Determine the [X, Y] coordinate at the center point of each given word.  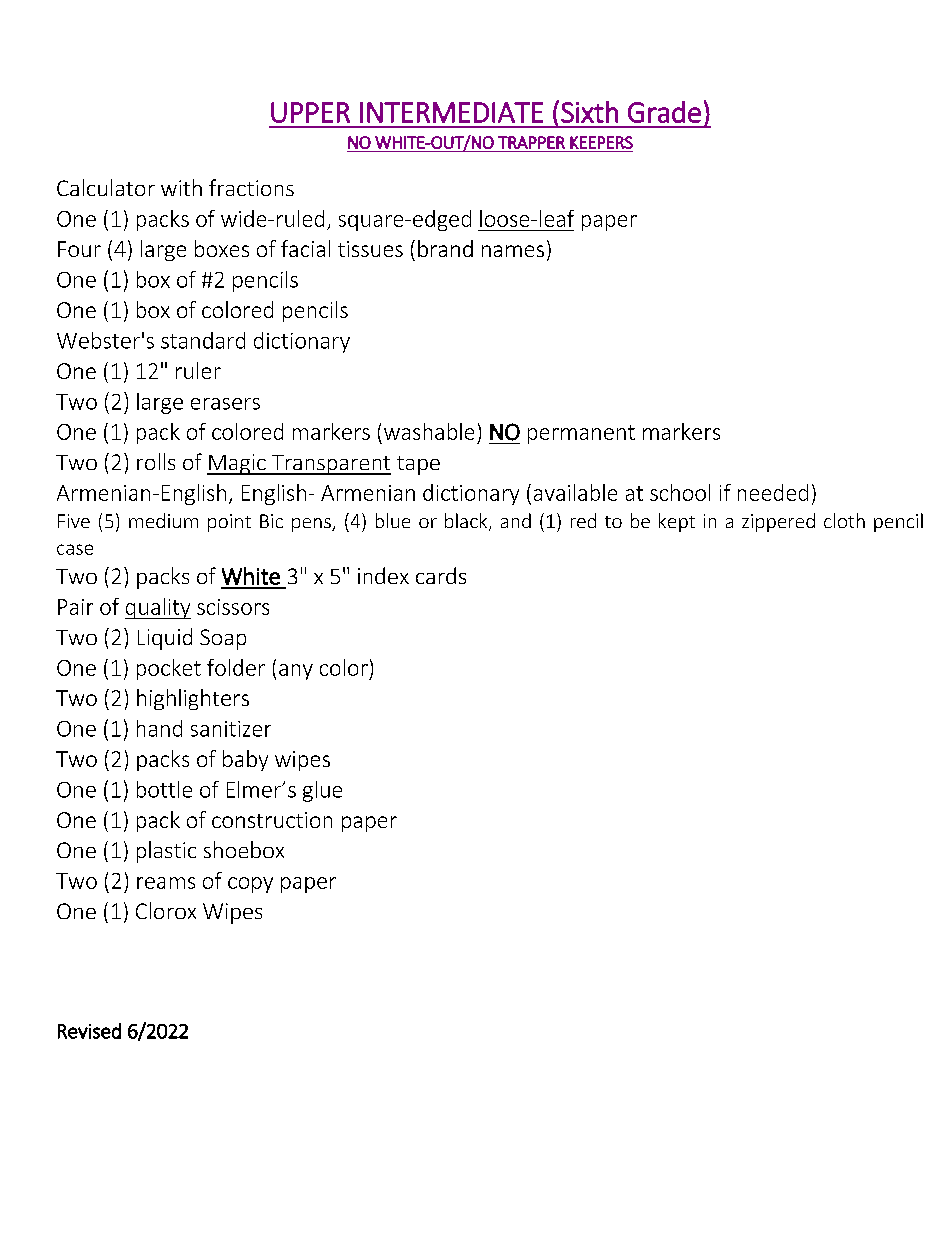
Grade [664, 112]
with [181, 187]
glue [322, 791]
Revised [89, 1031]
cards [441, 575]
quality [158, 608]
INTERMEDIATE [451, 112]
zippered [778, 522]
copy [250, 885]
